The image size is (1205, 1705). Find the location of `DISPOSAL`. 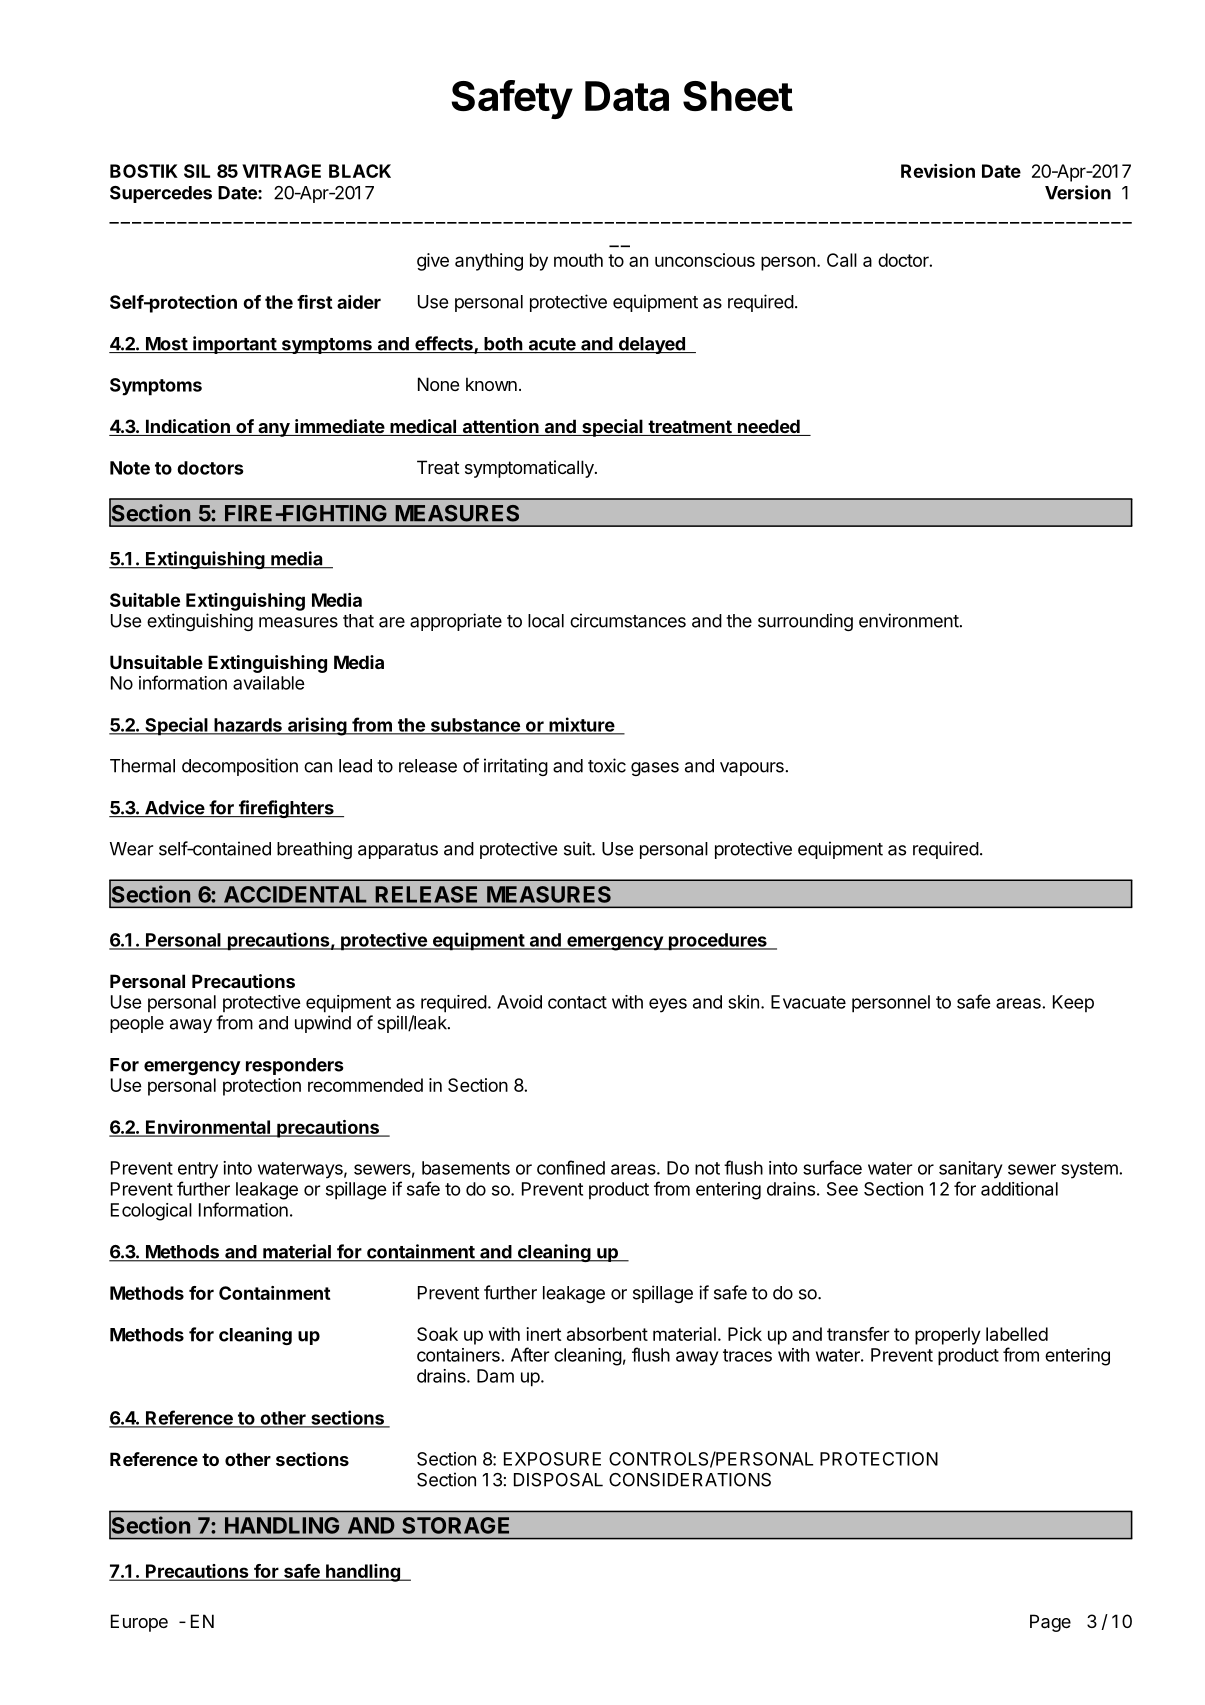

DISPOSAL is located at coordinates (558, 1480).
